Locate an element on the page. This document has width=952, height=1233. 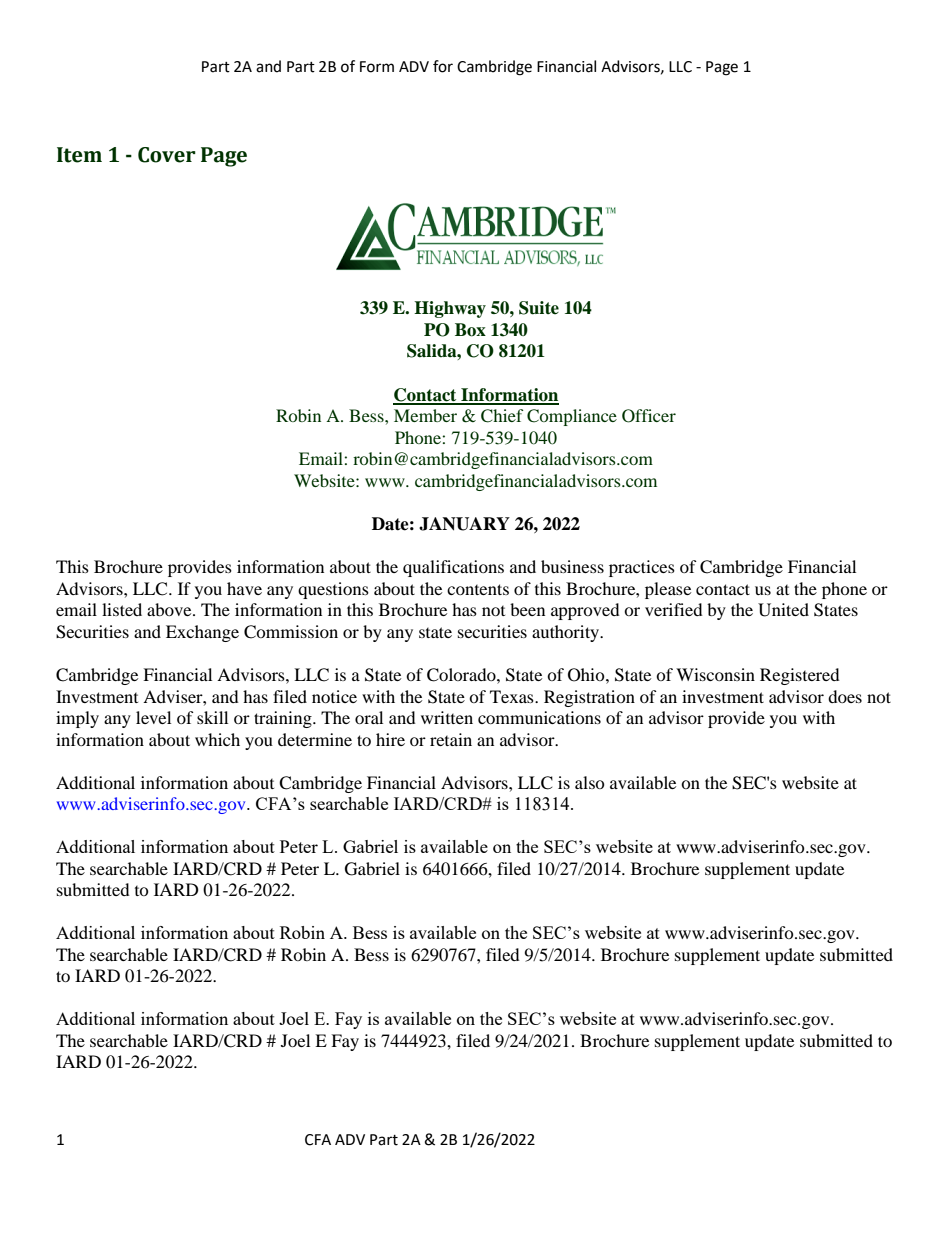
which is located at coordinates (217, 739).
